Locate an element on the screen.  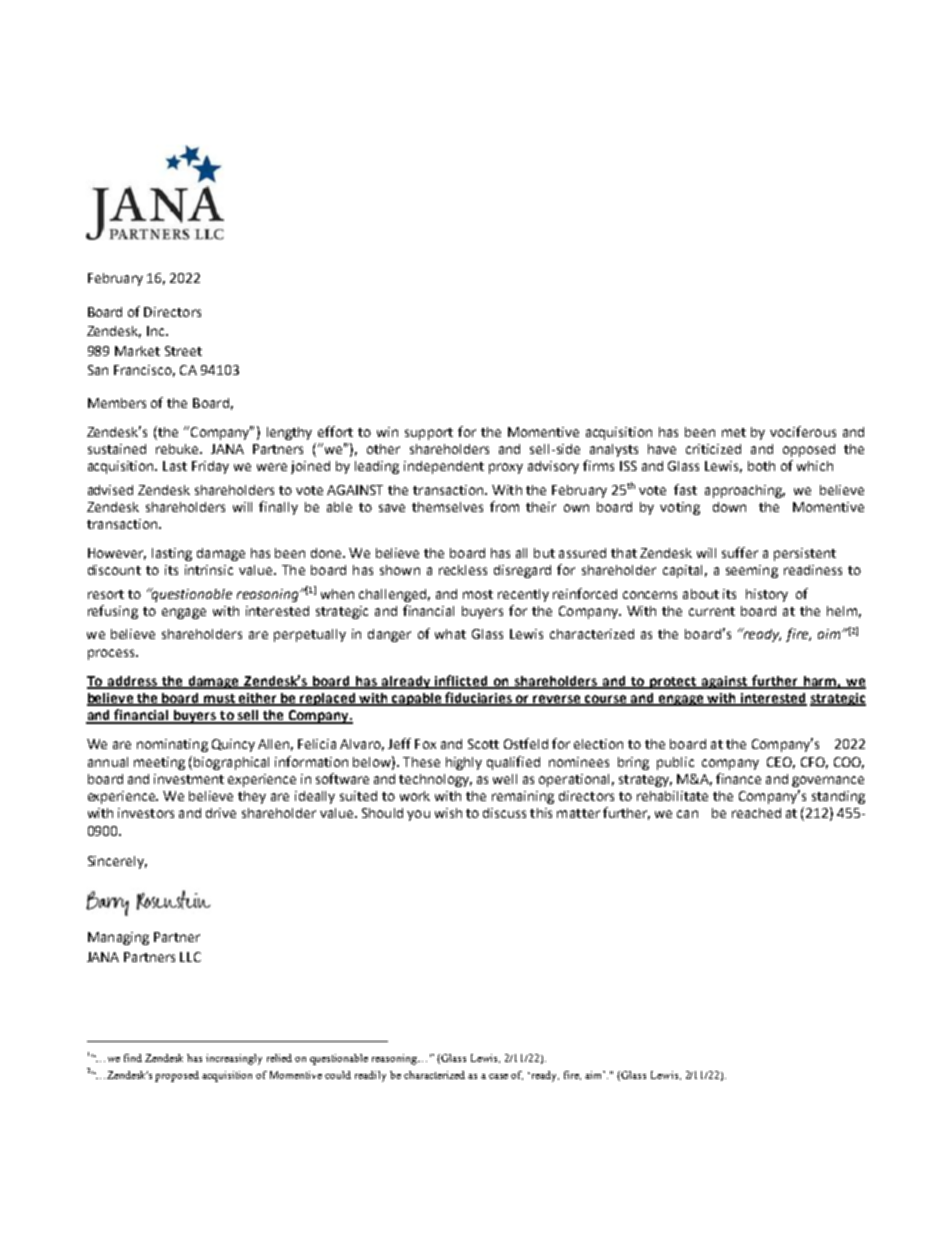
readily is located at coordinates (370, 1076).
